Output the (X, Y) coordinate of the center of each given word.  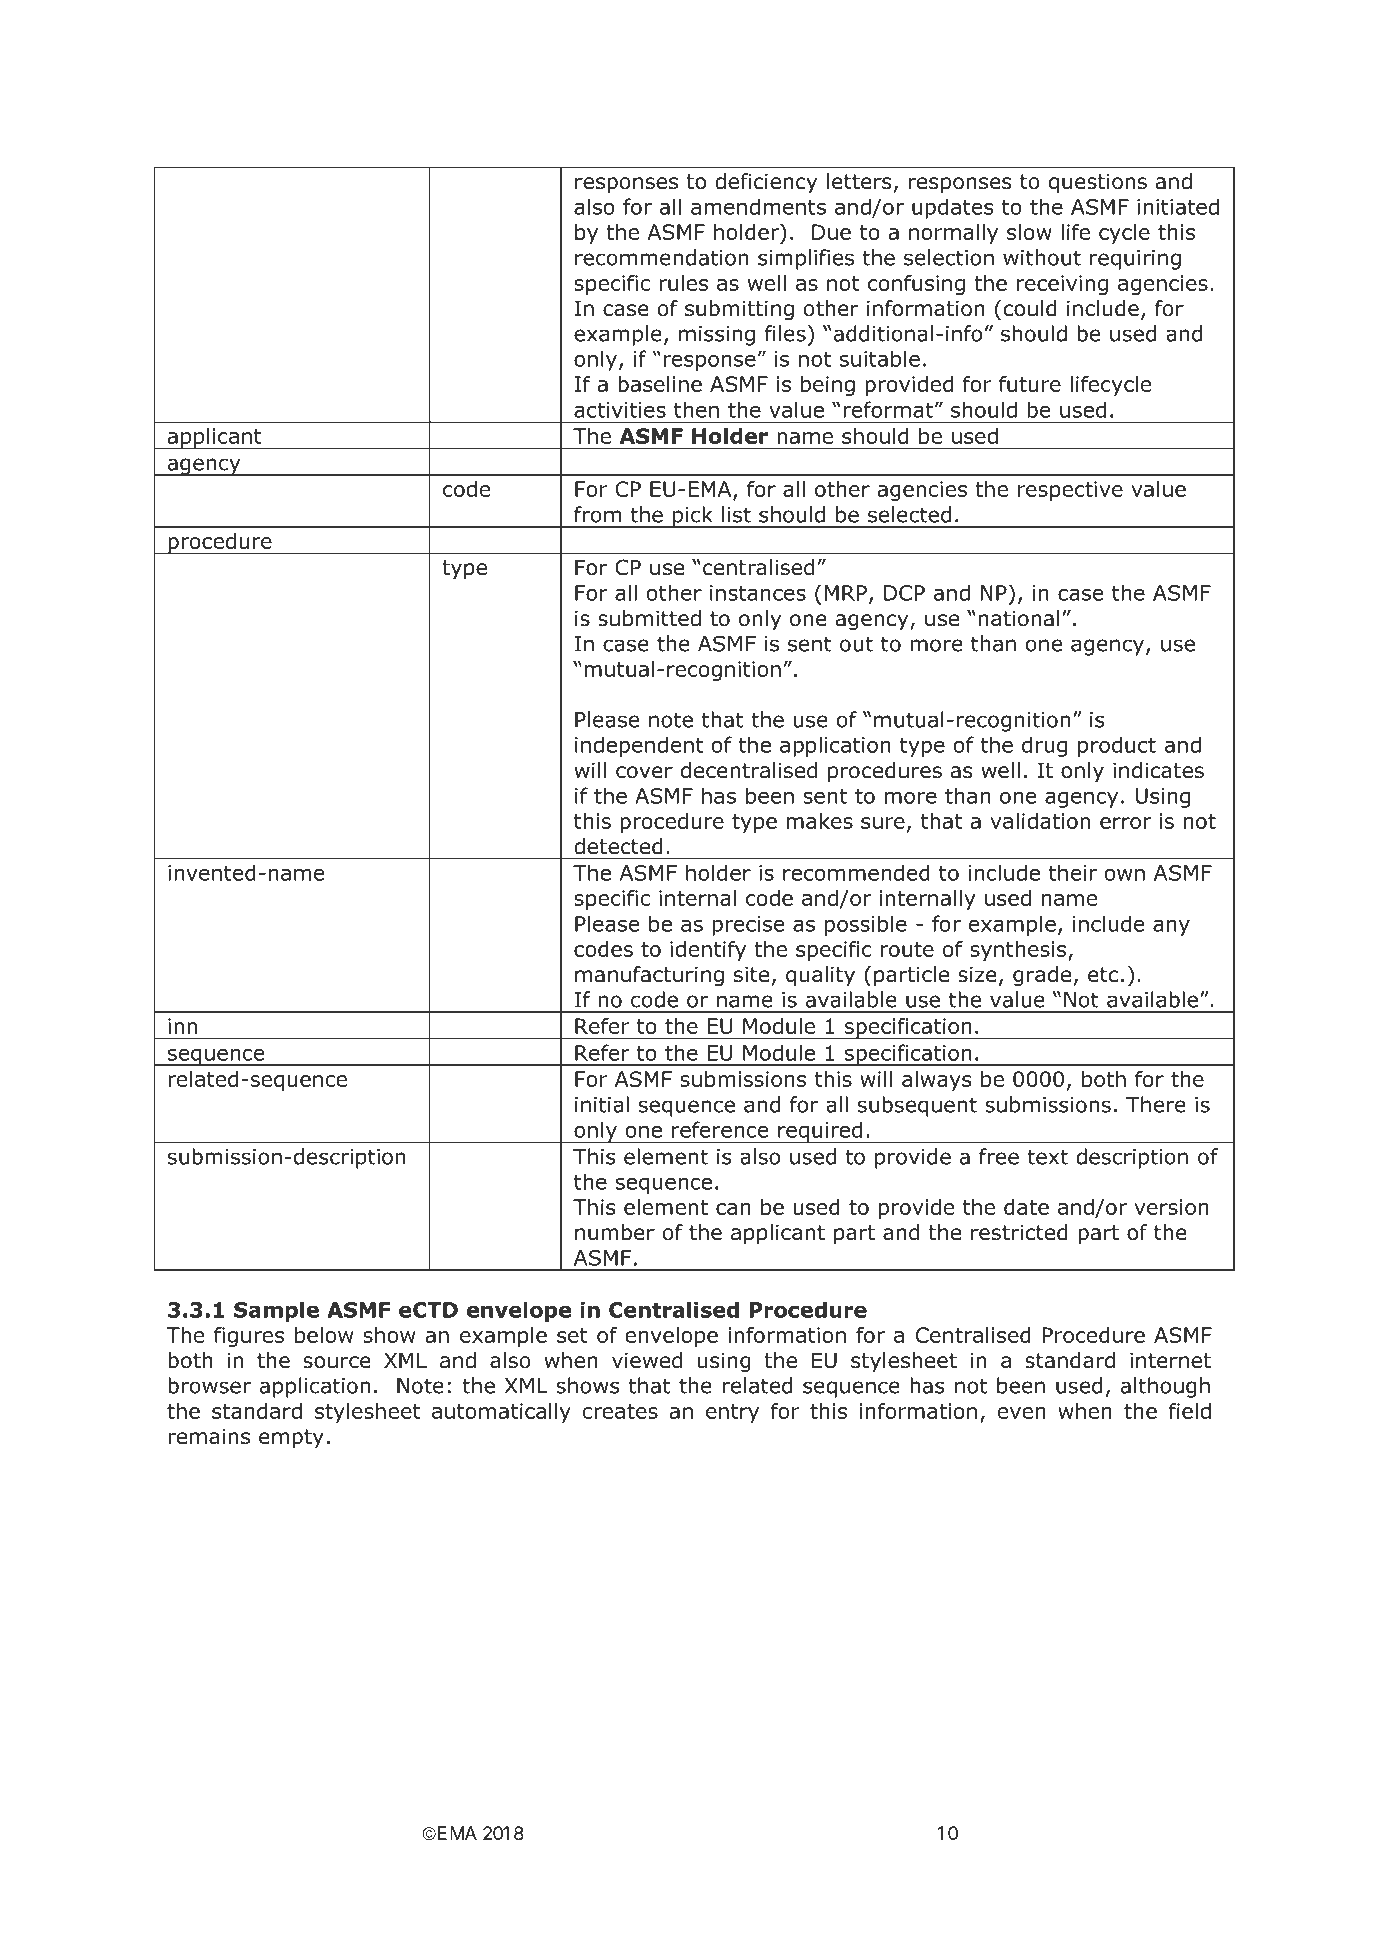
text (1047, 1157)
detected (618, 846)
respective (1070, 491)
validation (1040, 821)
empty (291, 1439)
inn (182, 1026)
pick (692, 517)
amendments (758, 206)
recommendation (662, 257)
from (597, 514)
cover (644, 772)
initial (602, 1104)
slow (1029, 232)
